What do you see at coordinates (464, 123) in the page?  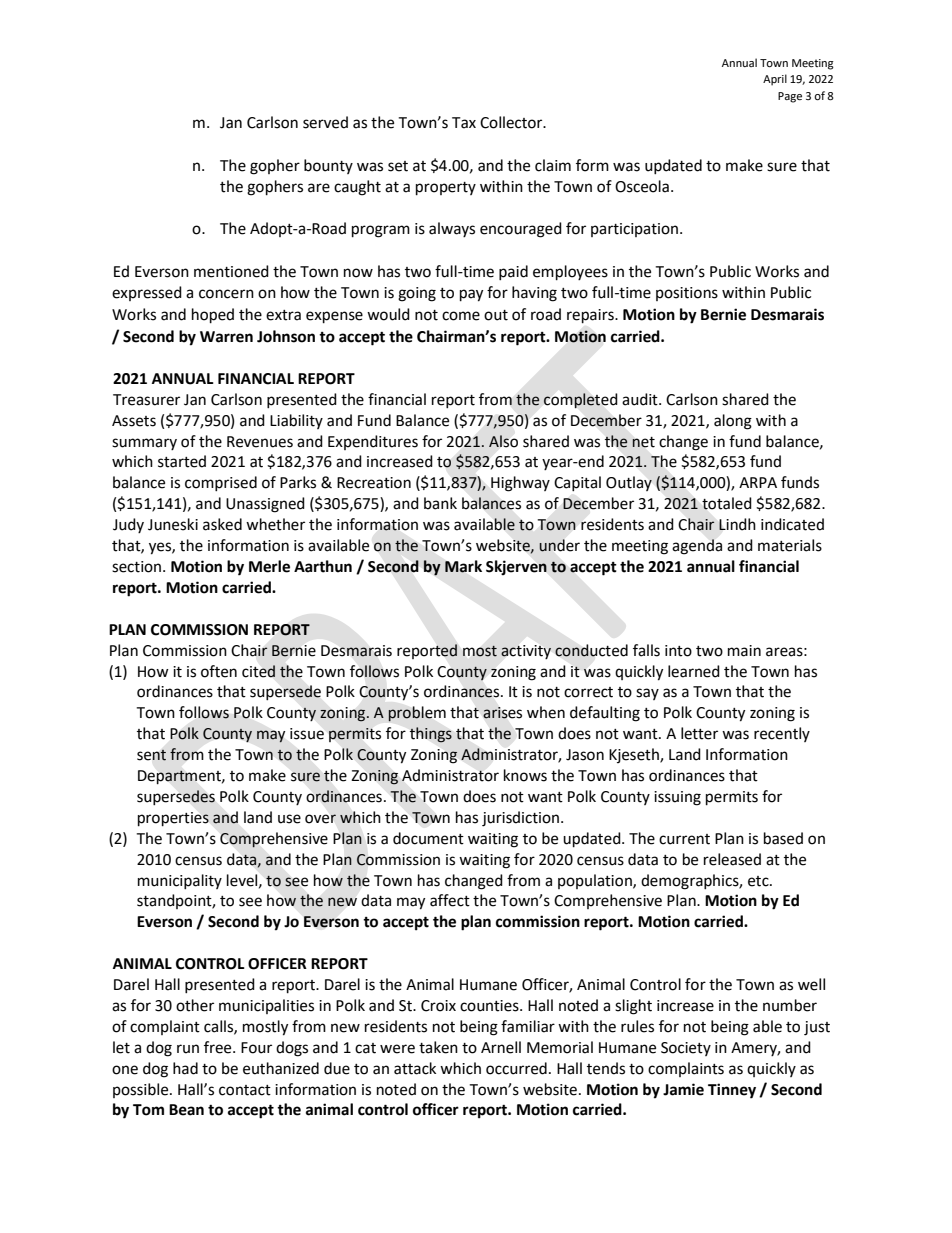 I see `Tax` at bounding box center [464, 123].
